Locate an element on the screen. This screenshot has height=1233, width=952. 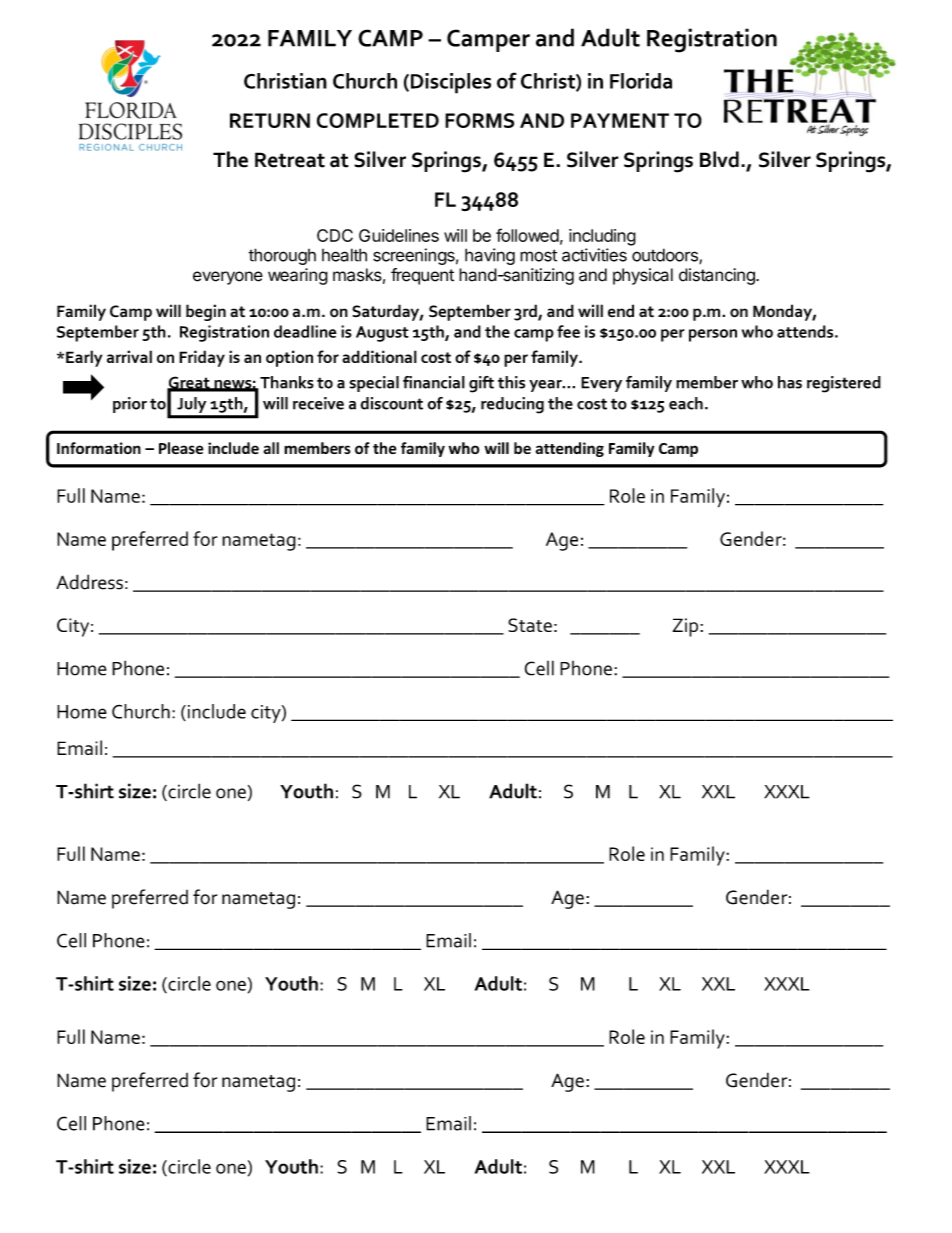
Florida is located at coordinates (641, 81).
